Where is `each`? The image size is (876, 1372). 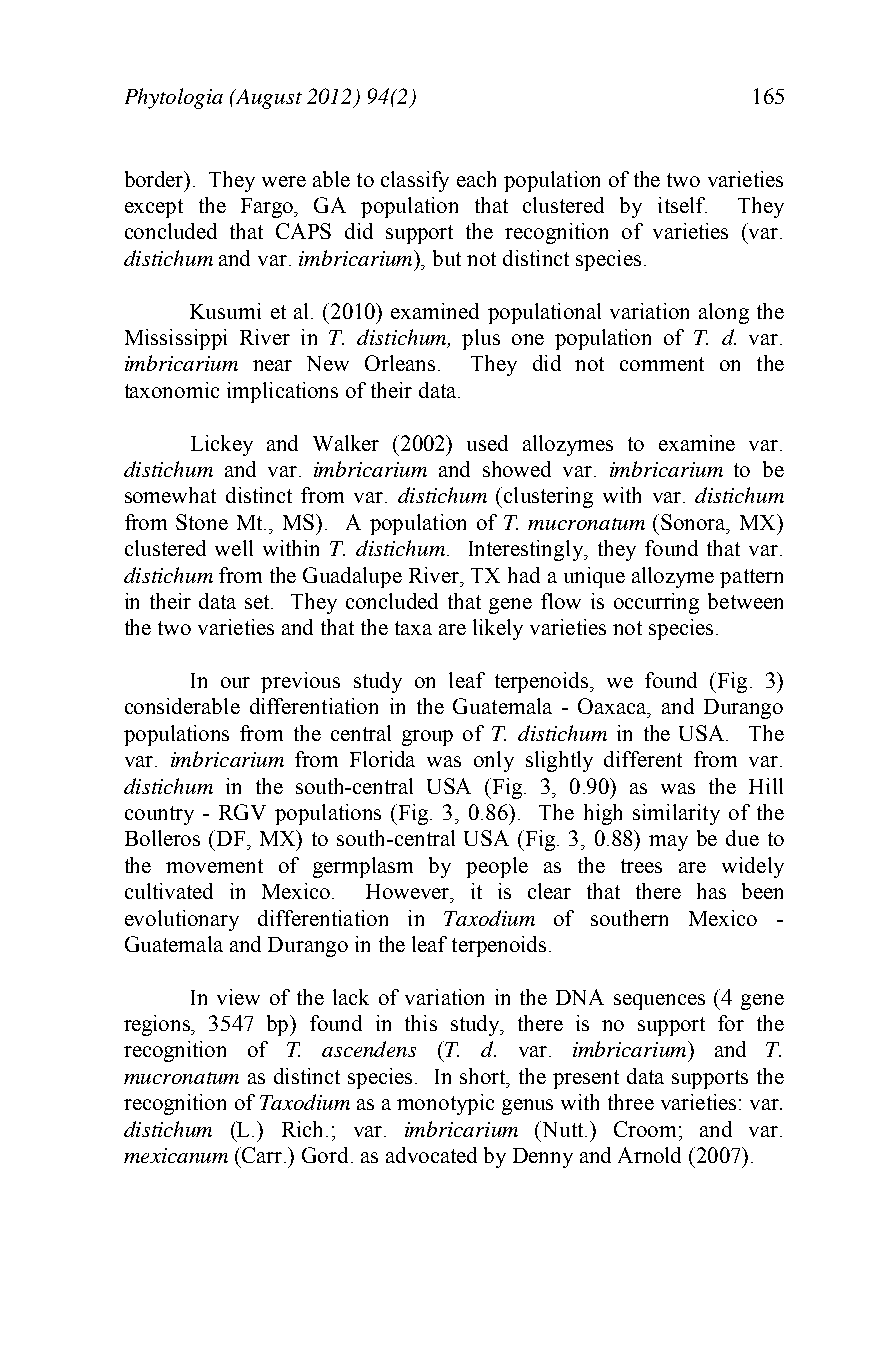
each is located at coordinates (476, 179).
